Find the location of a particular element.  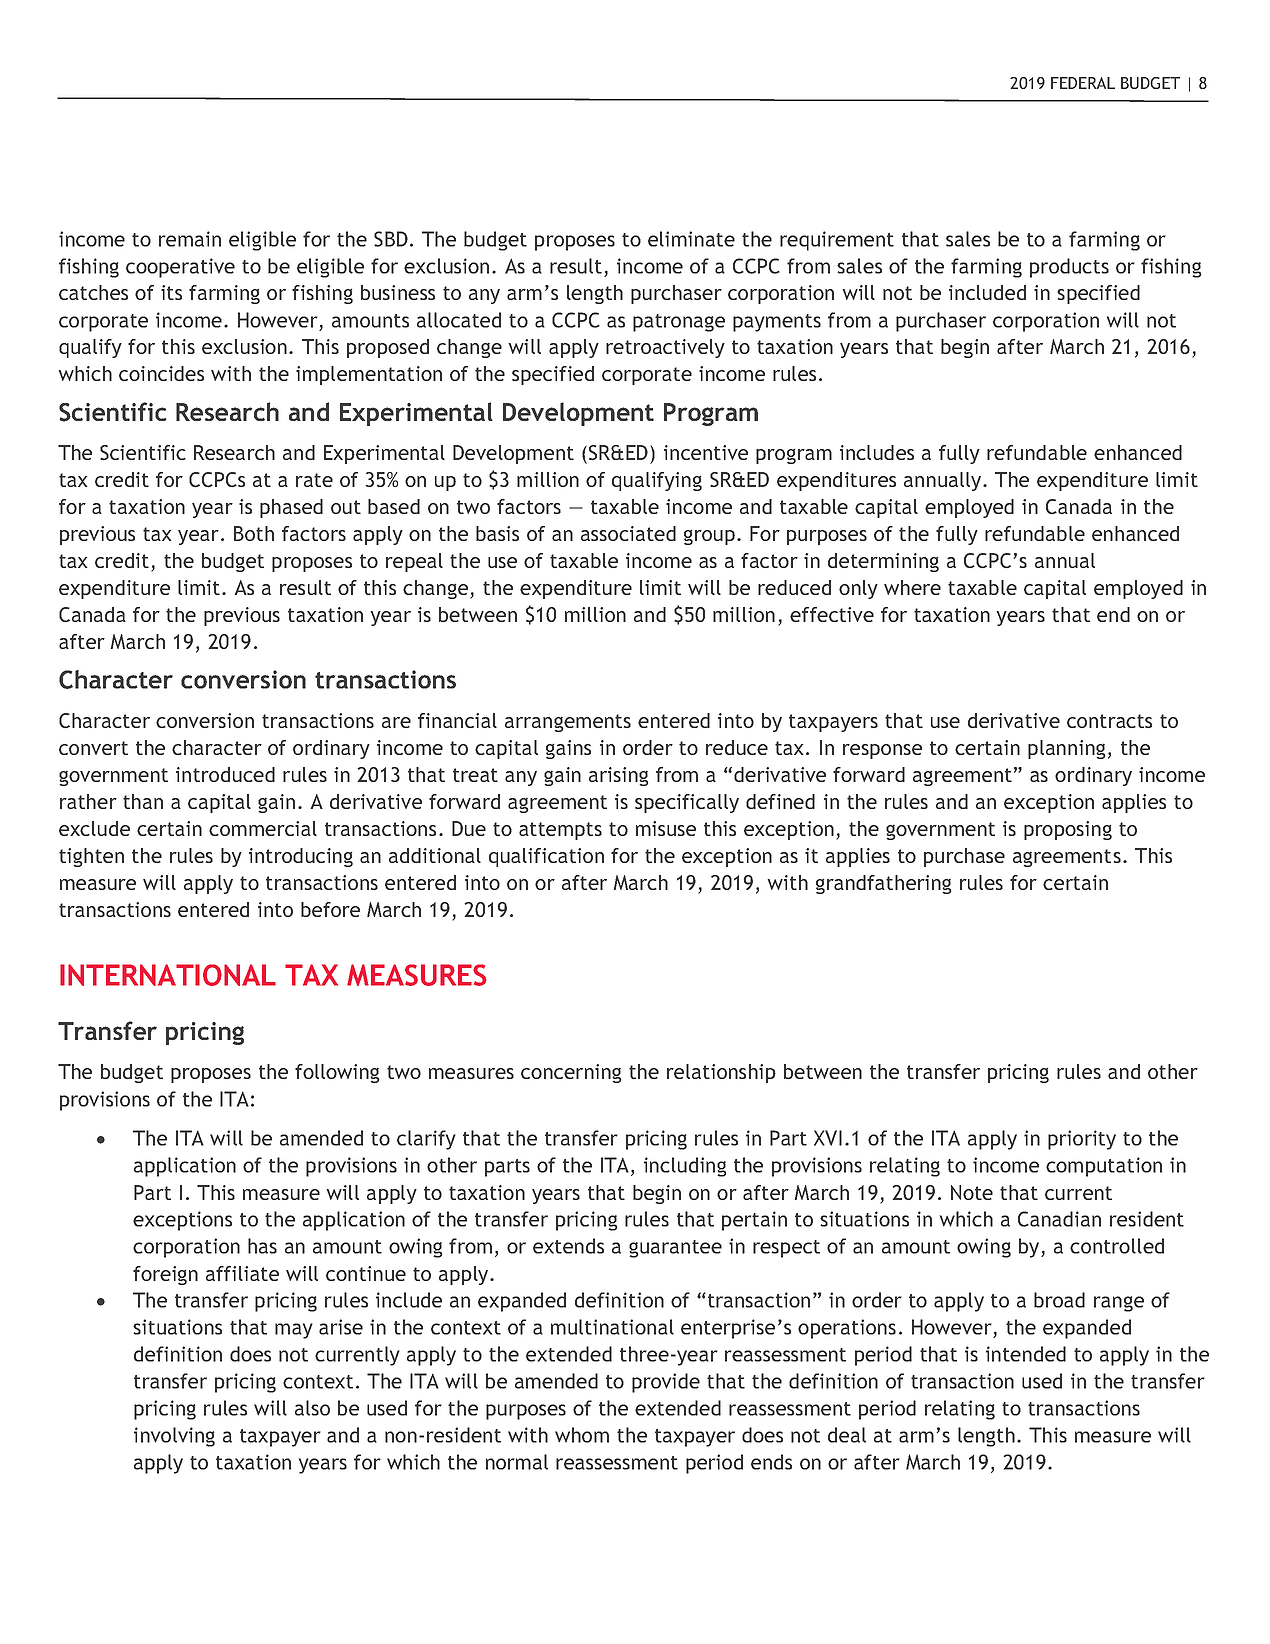

whom is located at coordinates (582, 1435).
